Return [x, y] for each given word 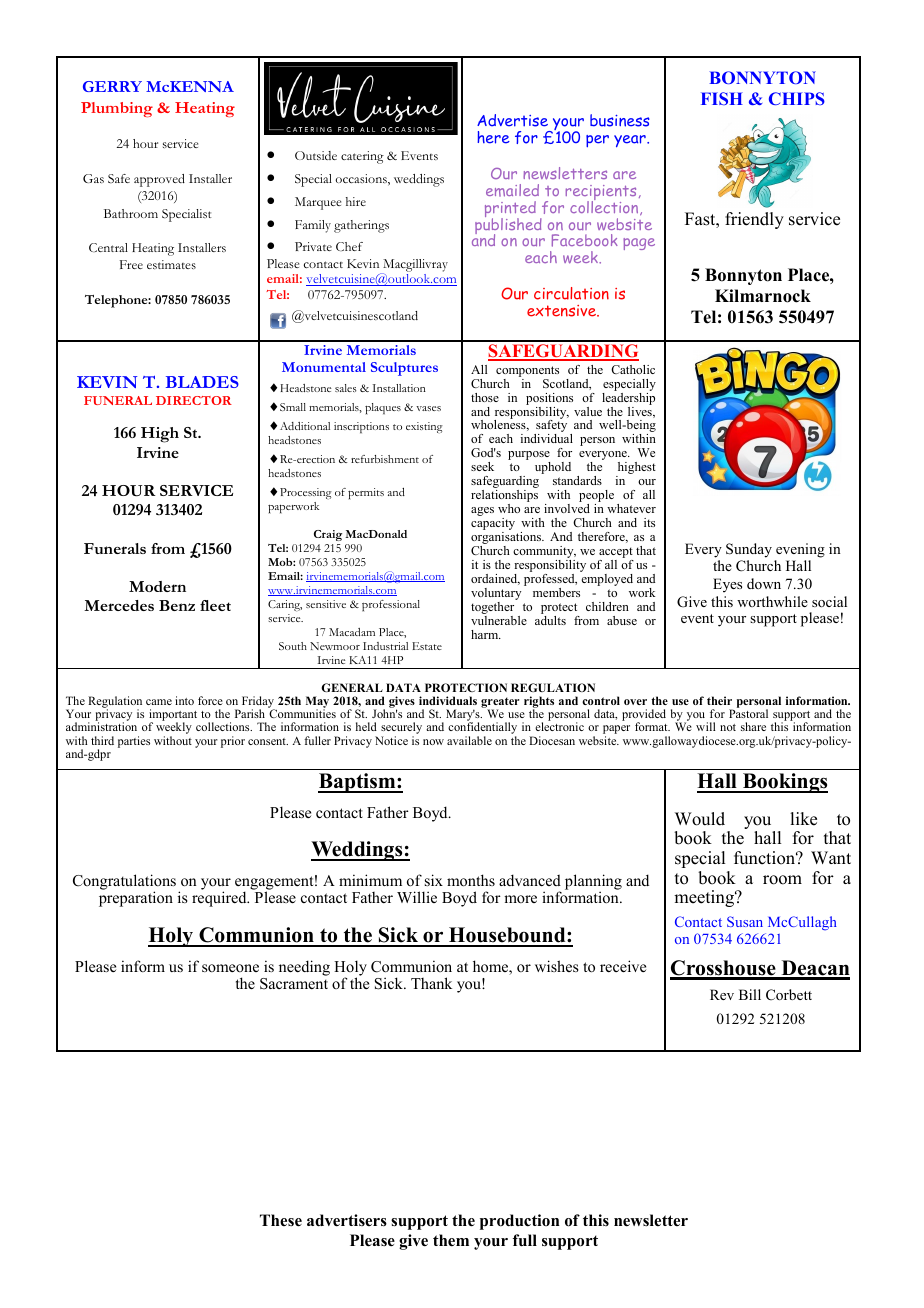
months [471, 880]
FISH [722, 98]
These [281, 1220]
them [451, 1240]
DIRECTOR [194, 400]
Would [700, 819]
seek [482, 466]
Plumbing [117, 109]
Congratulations [126, 883]
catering [362, 157]
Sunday [749, 550]
